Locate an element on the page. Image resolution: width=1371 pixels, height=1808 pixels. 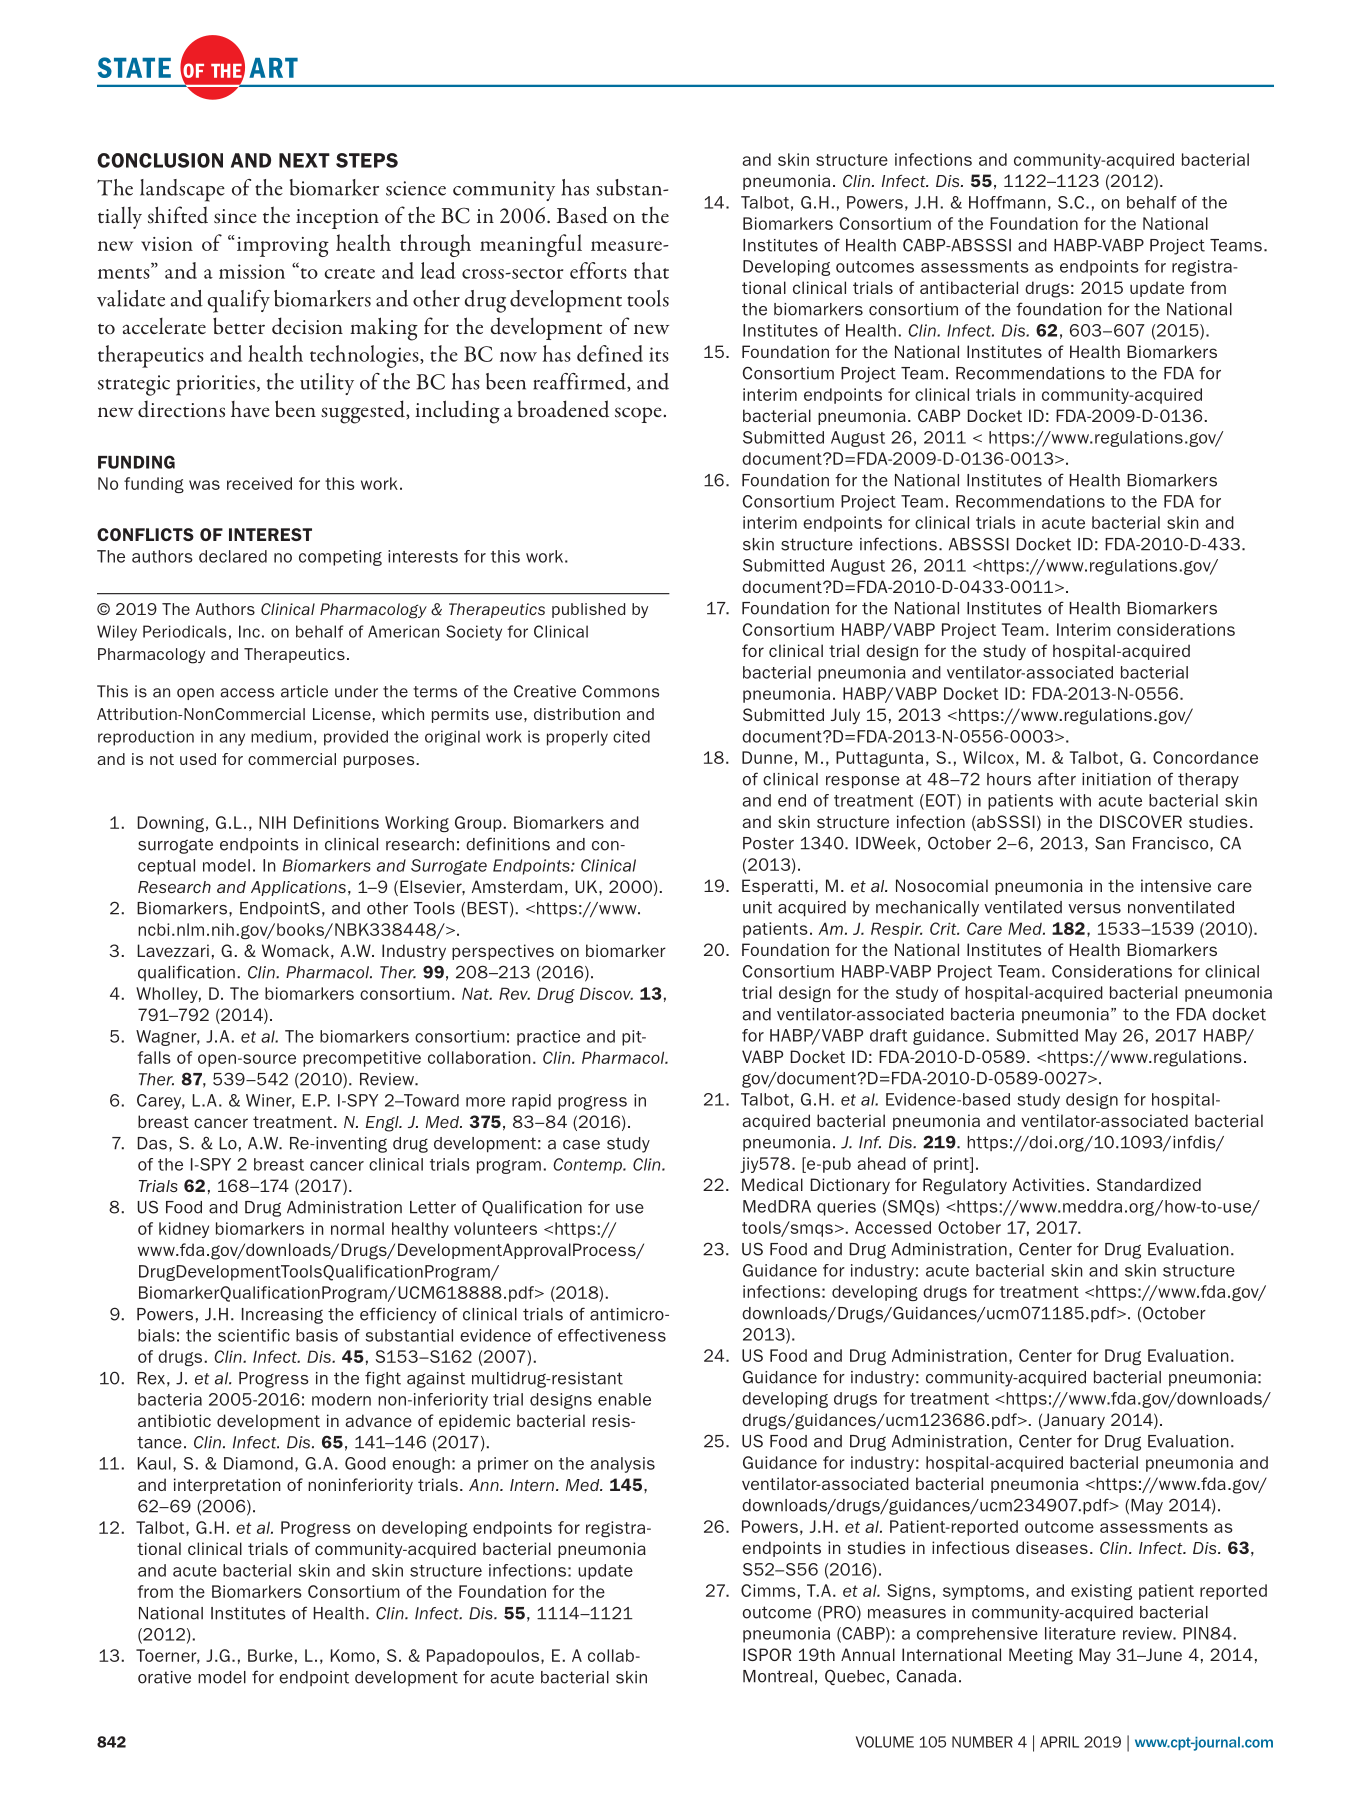
NEXT is located at coordinates (304, 160).
